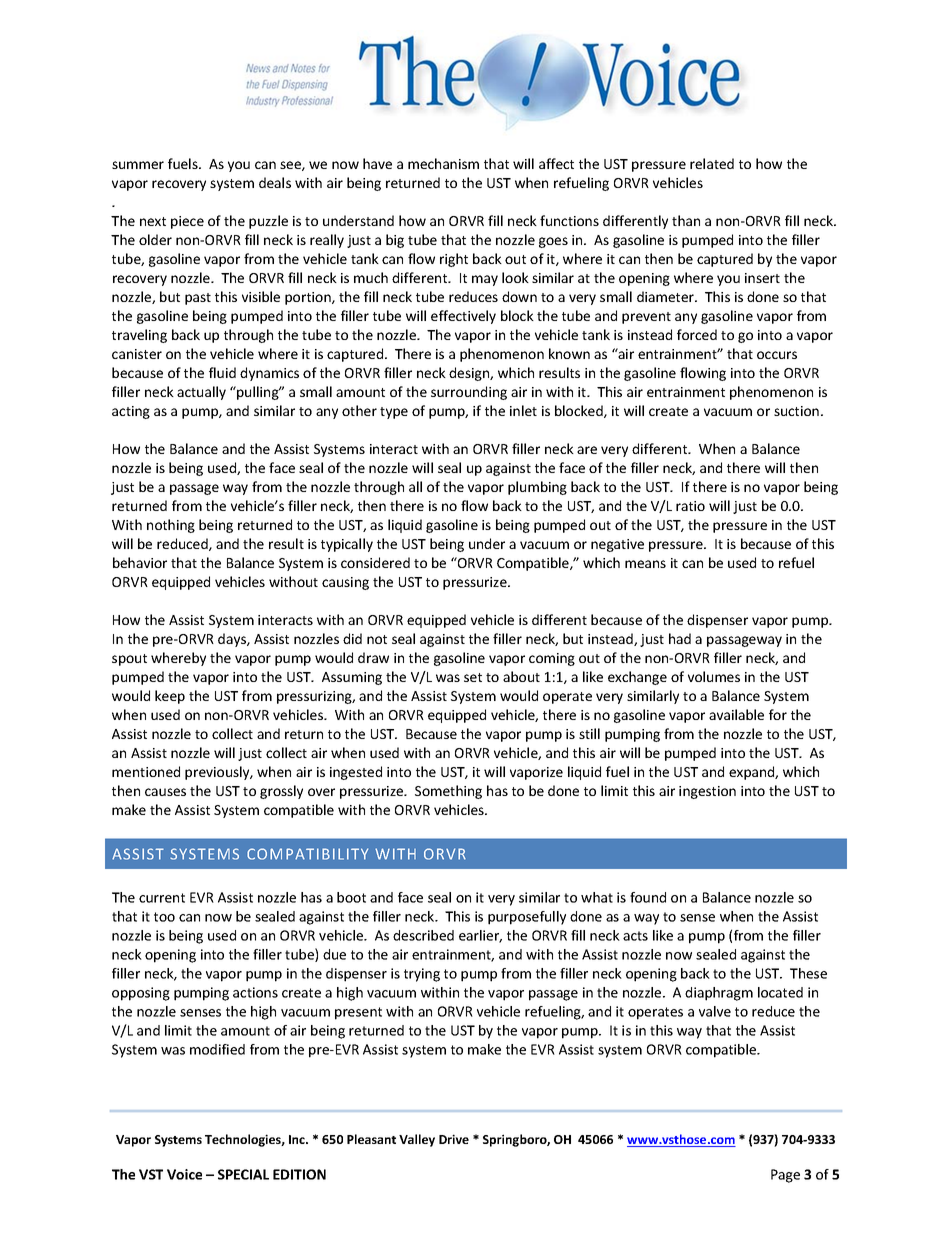 This page has height=1233, width=952. Describe the element at coordinates (184, 1174) in the page. I see `Voice` at that location.
